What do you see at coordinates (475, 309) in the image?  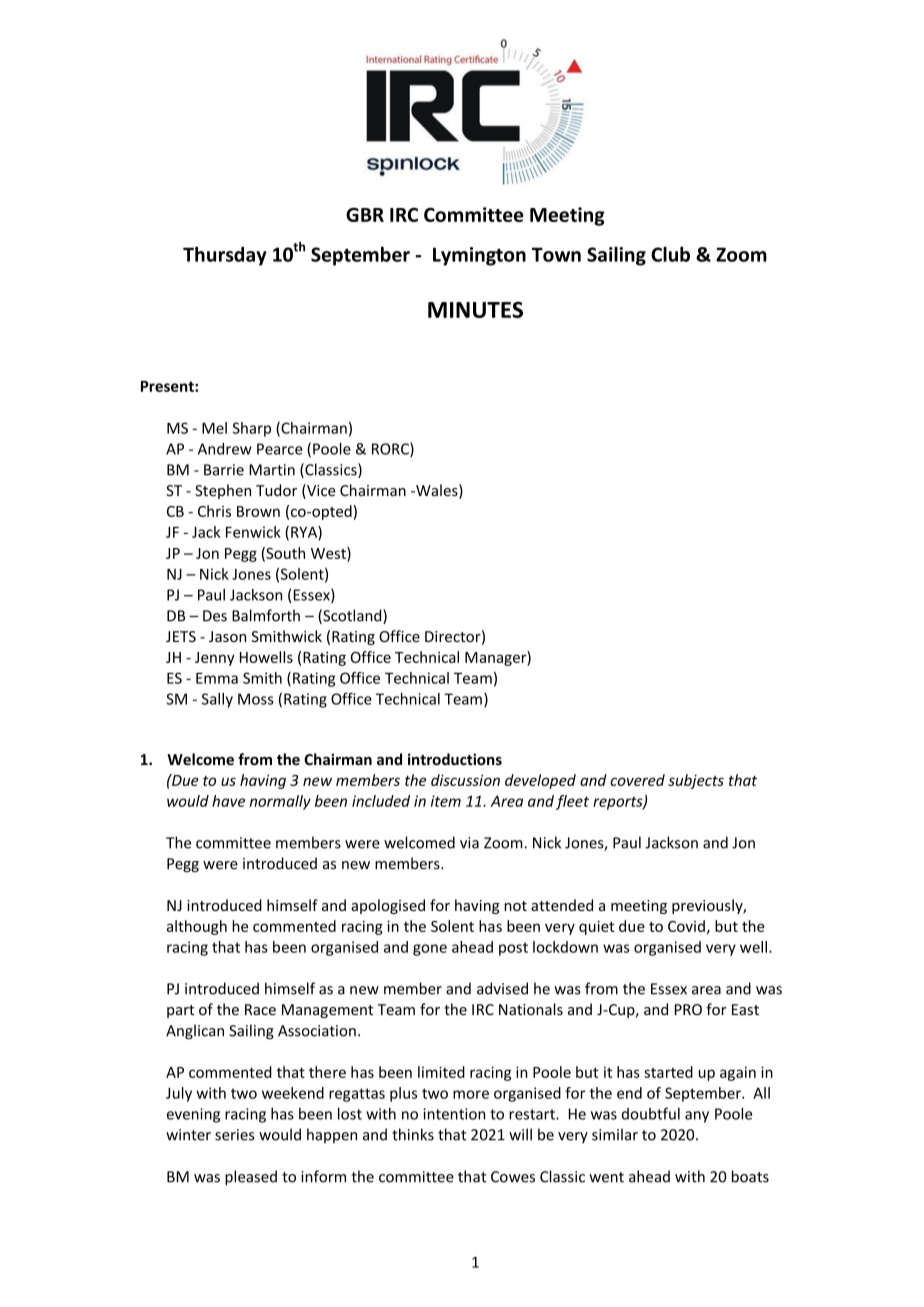 I see `MINUTES` at bounding box center [475, 309].
